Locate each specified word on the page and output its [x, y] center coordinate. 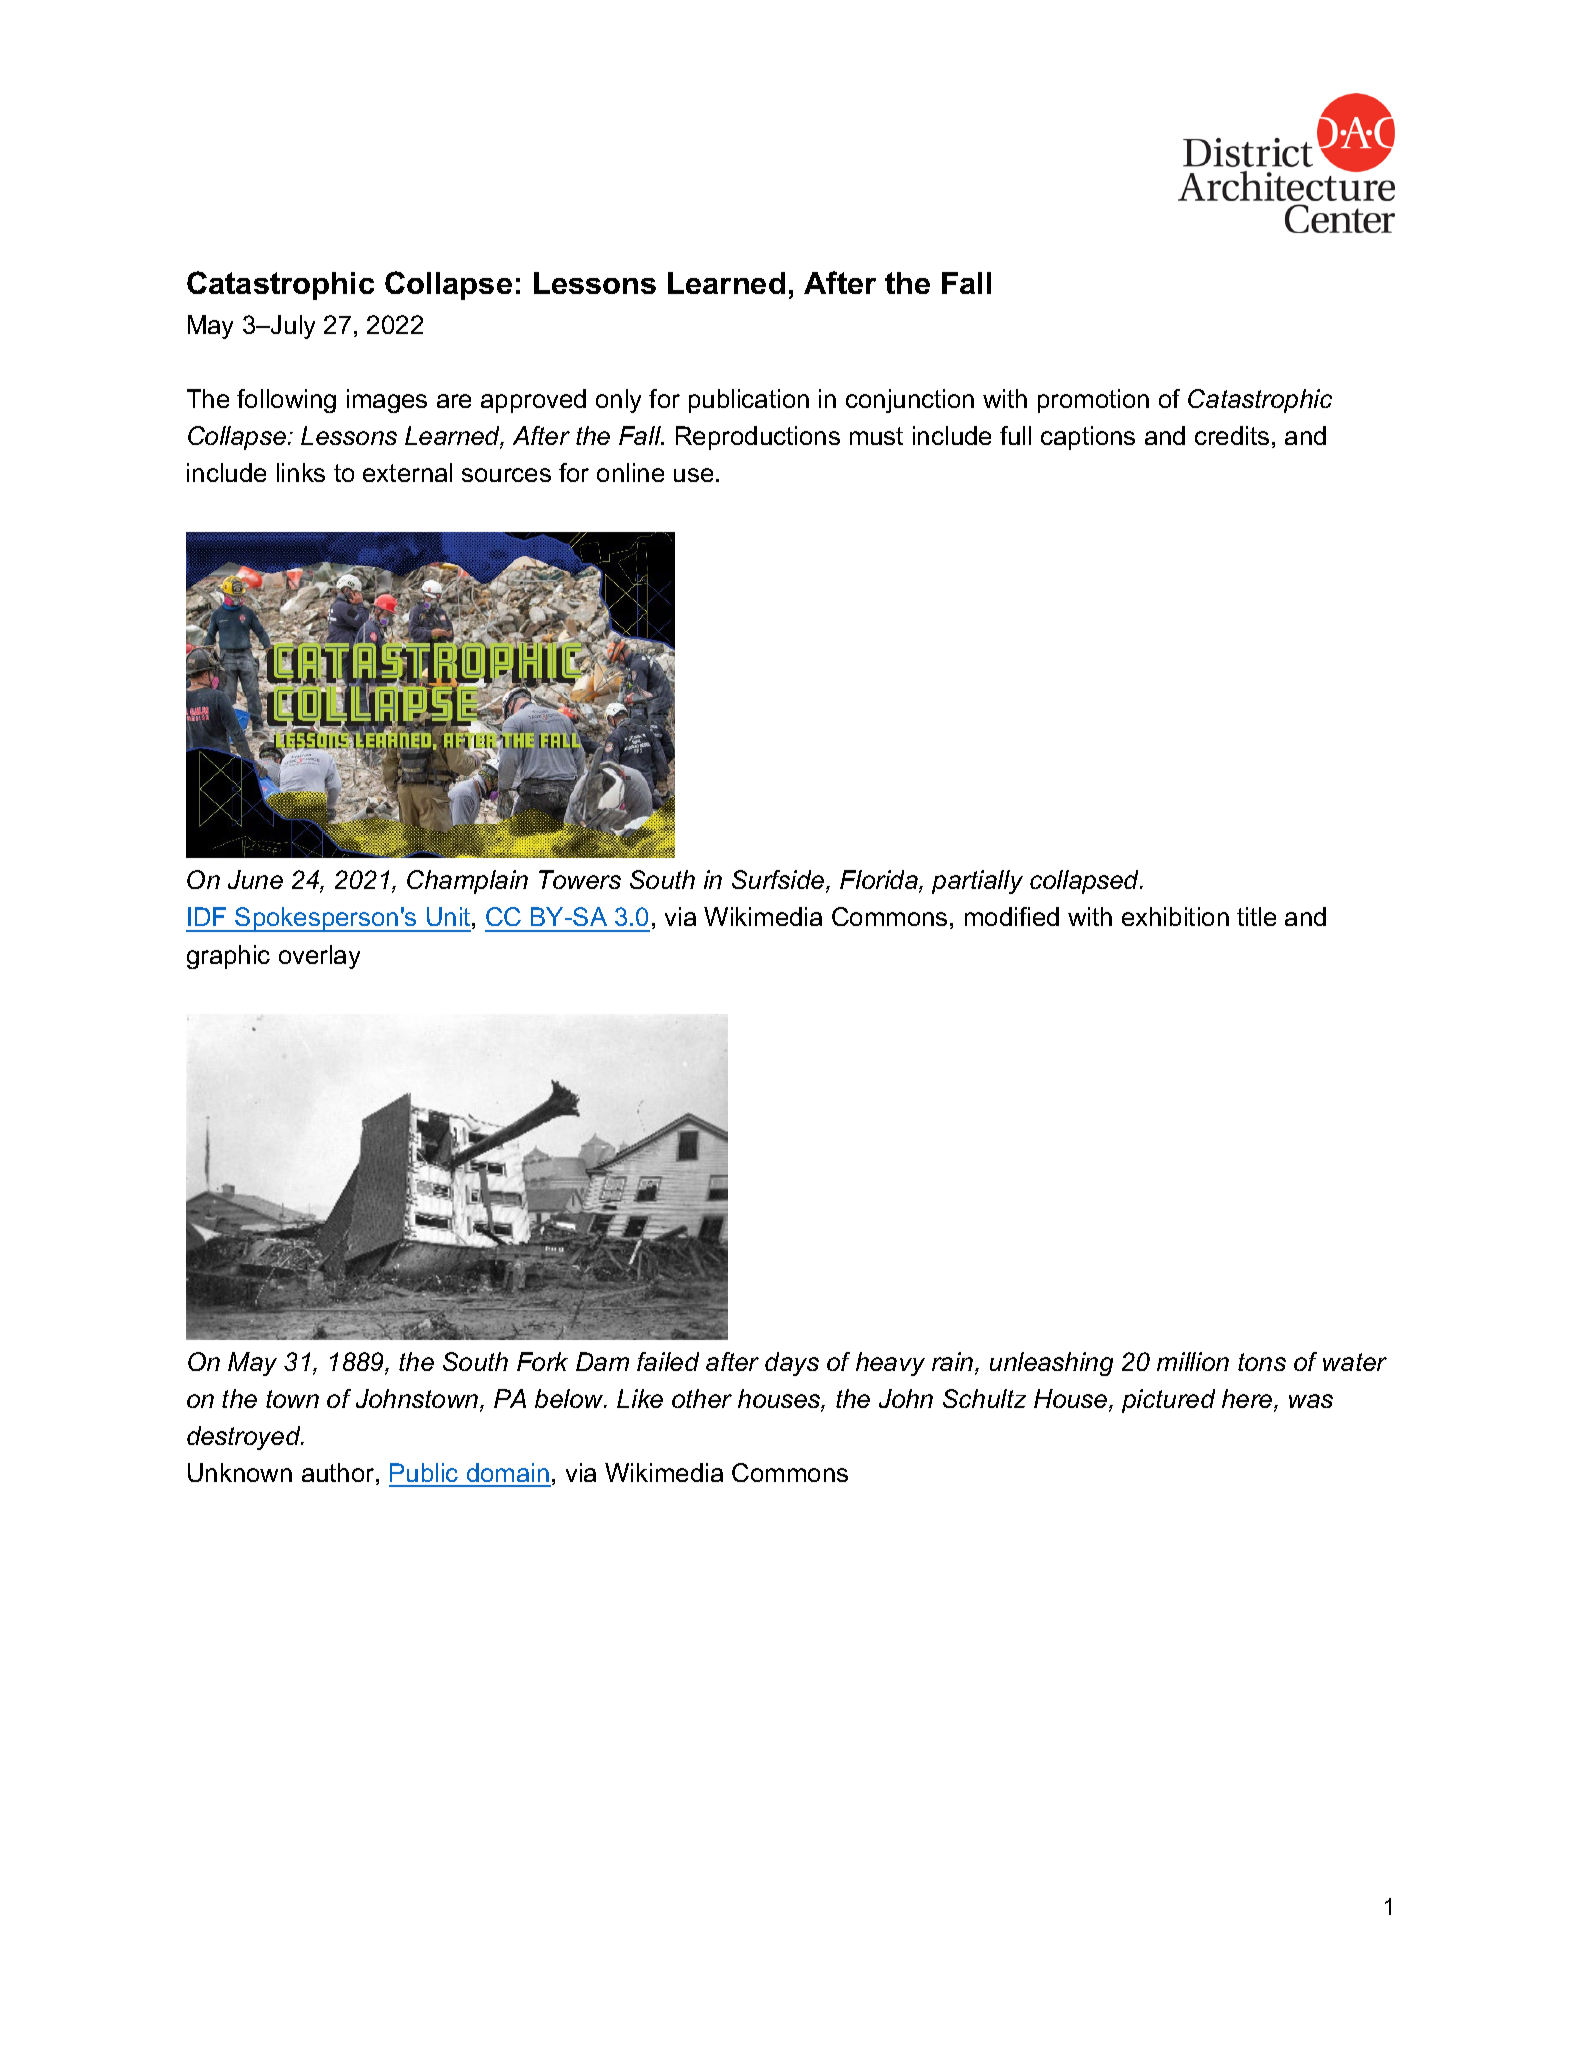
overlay [319, 957]
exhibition [1175, 916]
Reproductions [758, 438]
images [387, 401]
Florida [880, 881]
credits [1232, 435]
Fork [542, 1361]
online [630, 472]
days [792, 1364]
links [301, 472]
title [1256, 916]
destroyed [245, 1438]
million [1193, 1361]
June [255, 879]
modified [1012, 916]
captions [1088, 438]
